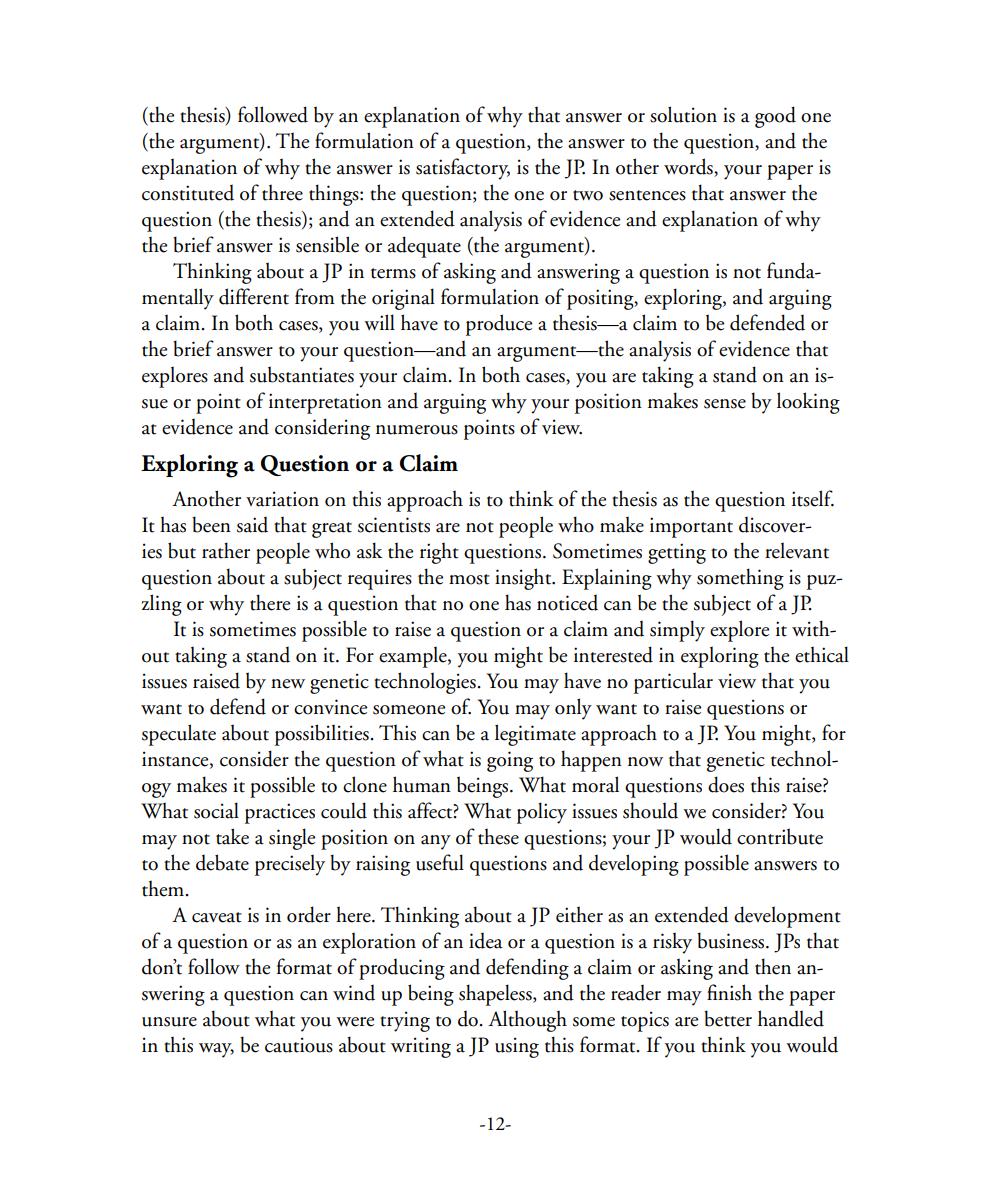  What do you see at coordinates (216, 810) in the screenshot?
I see `social` at bounding box center [216, 810].
